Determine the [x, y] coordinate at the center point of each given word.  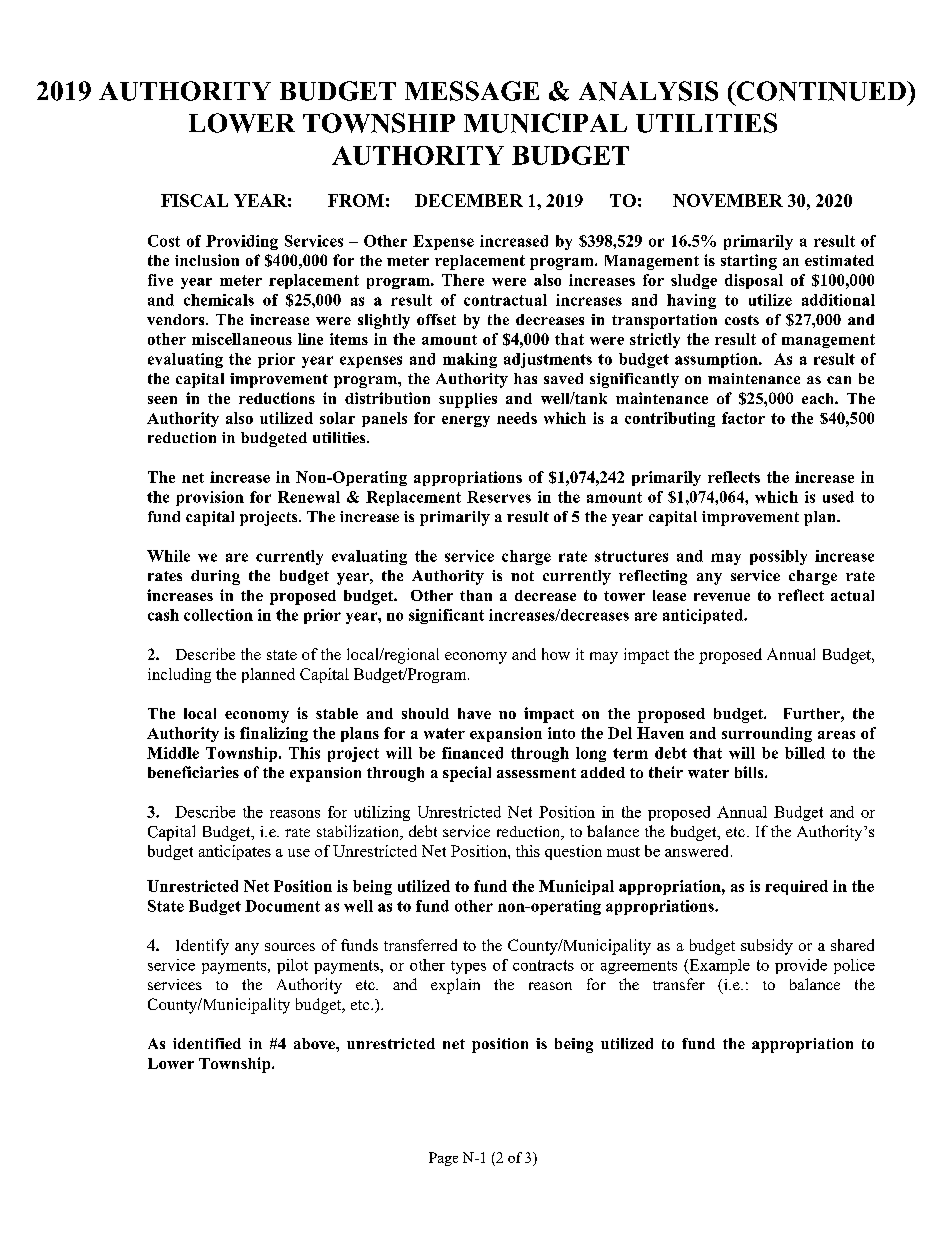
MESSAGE [472, 91]
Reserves [499, 497]
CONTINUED [821, 91]
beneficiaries [193, 772]
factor [743, 418]
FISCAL [194, 200]
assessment [536, 773]
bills [750, 772]
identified [207, 1043]
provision [210, 498]
